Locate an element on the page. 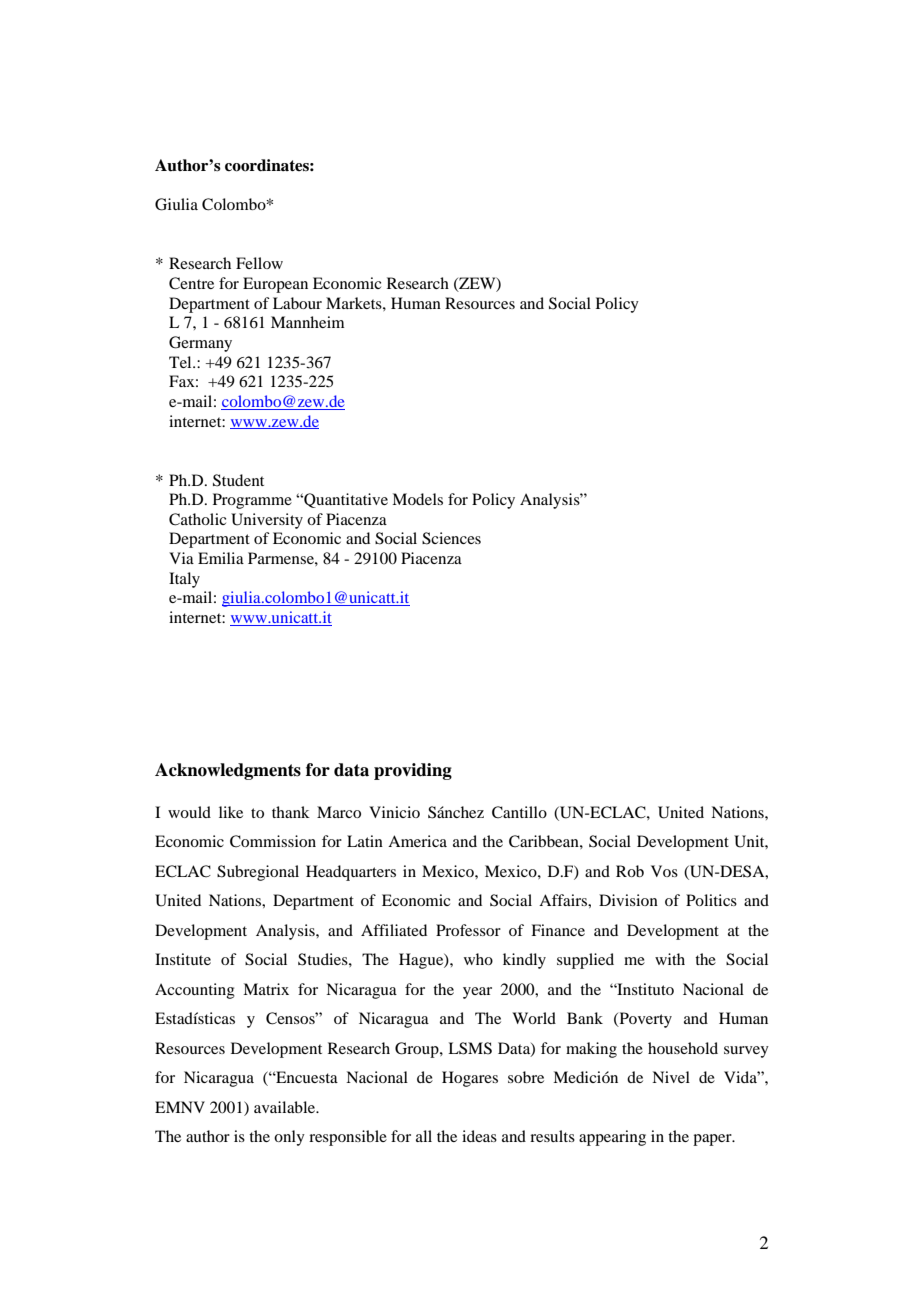  ideas is located at coordinates (479, 1136).
